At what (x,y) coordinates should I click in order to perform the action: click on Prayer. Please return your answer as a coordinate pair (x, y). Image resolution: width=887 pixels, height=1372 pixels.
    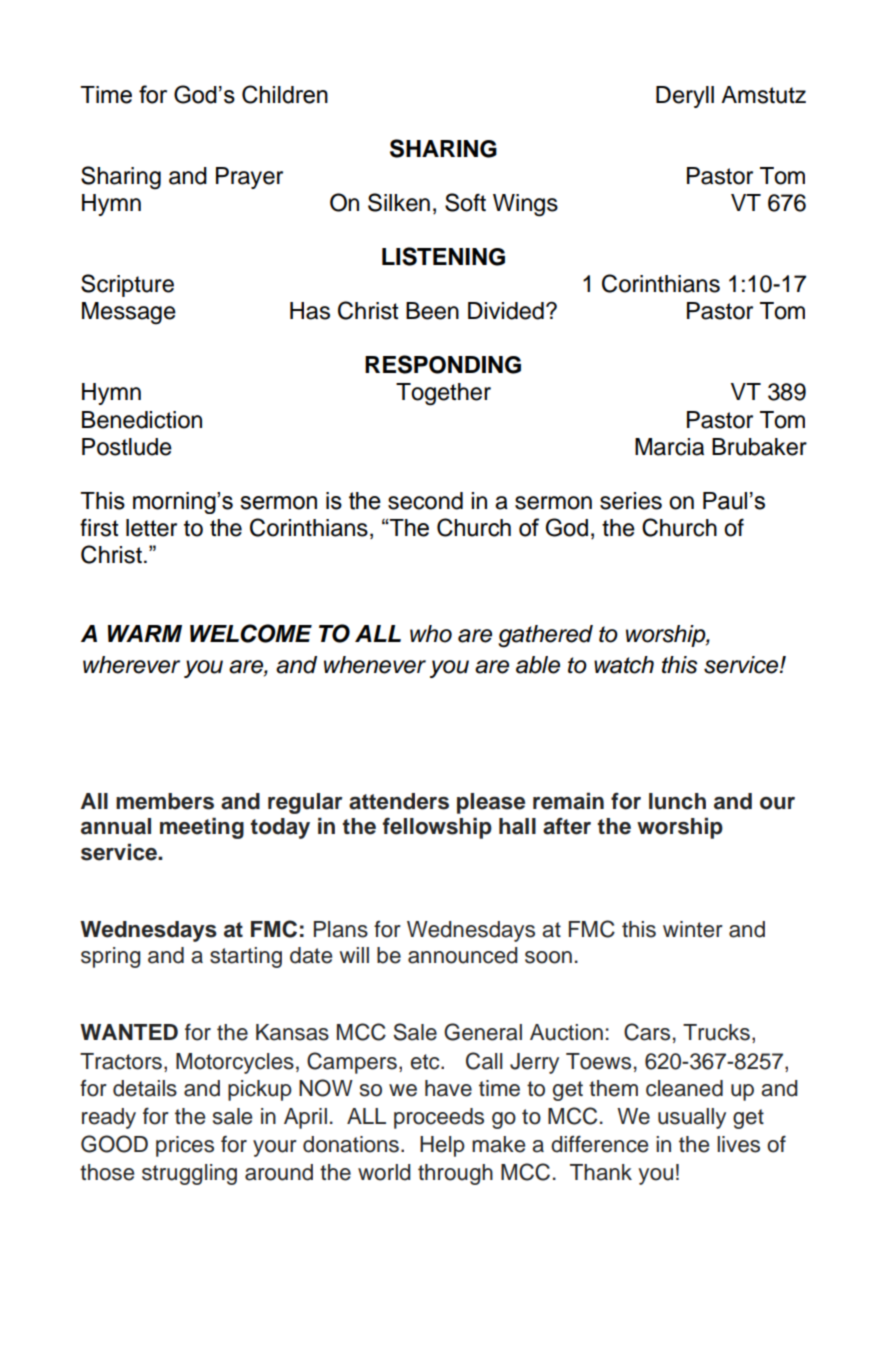
    Looking at the image, I should click on (249, 178).
